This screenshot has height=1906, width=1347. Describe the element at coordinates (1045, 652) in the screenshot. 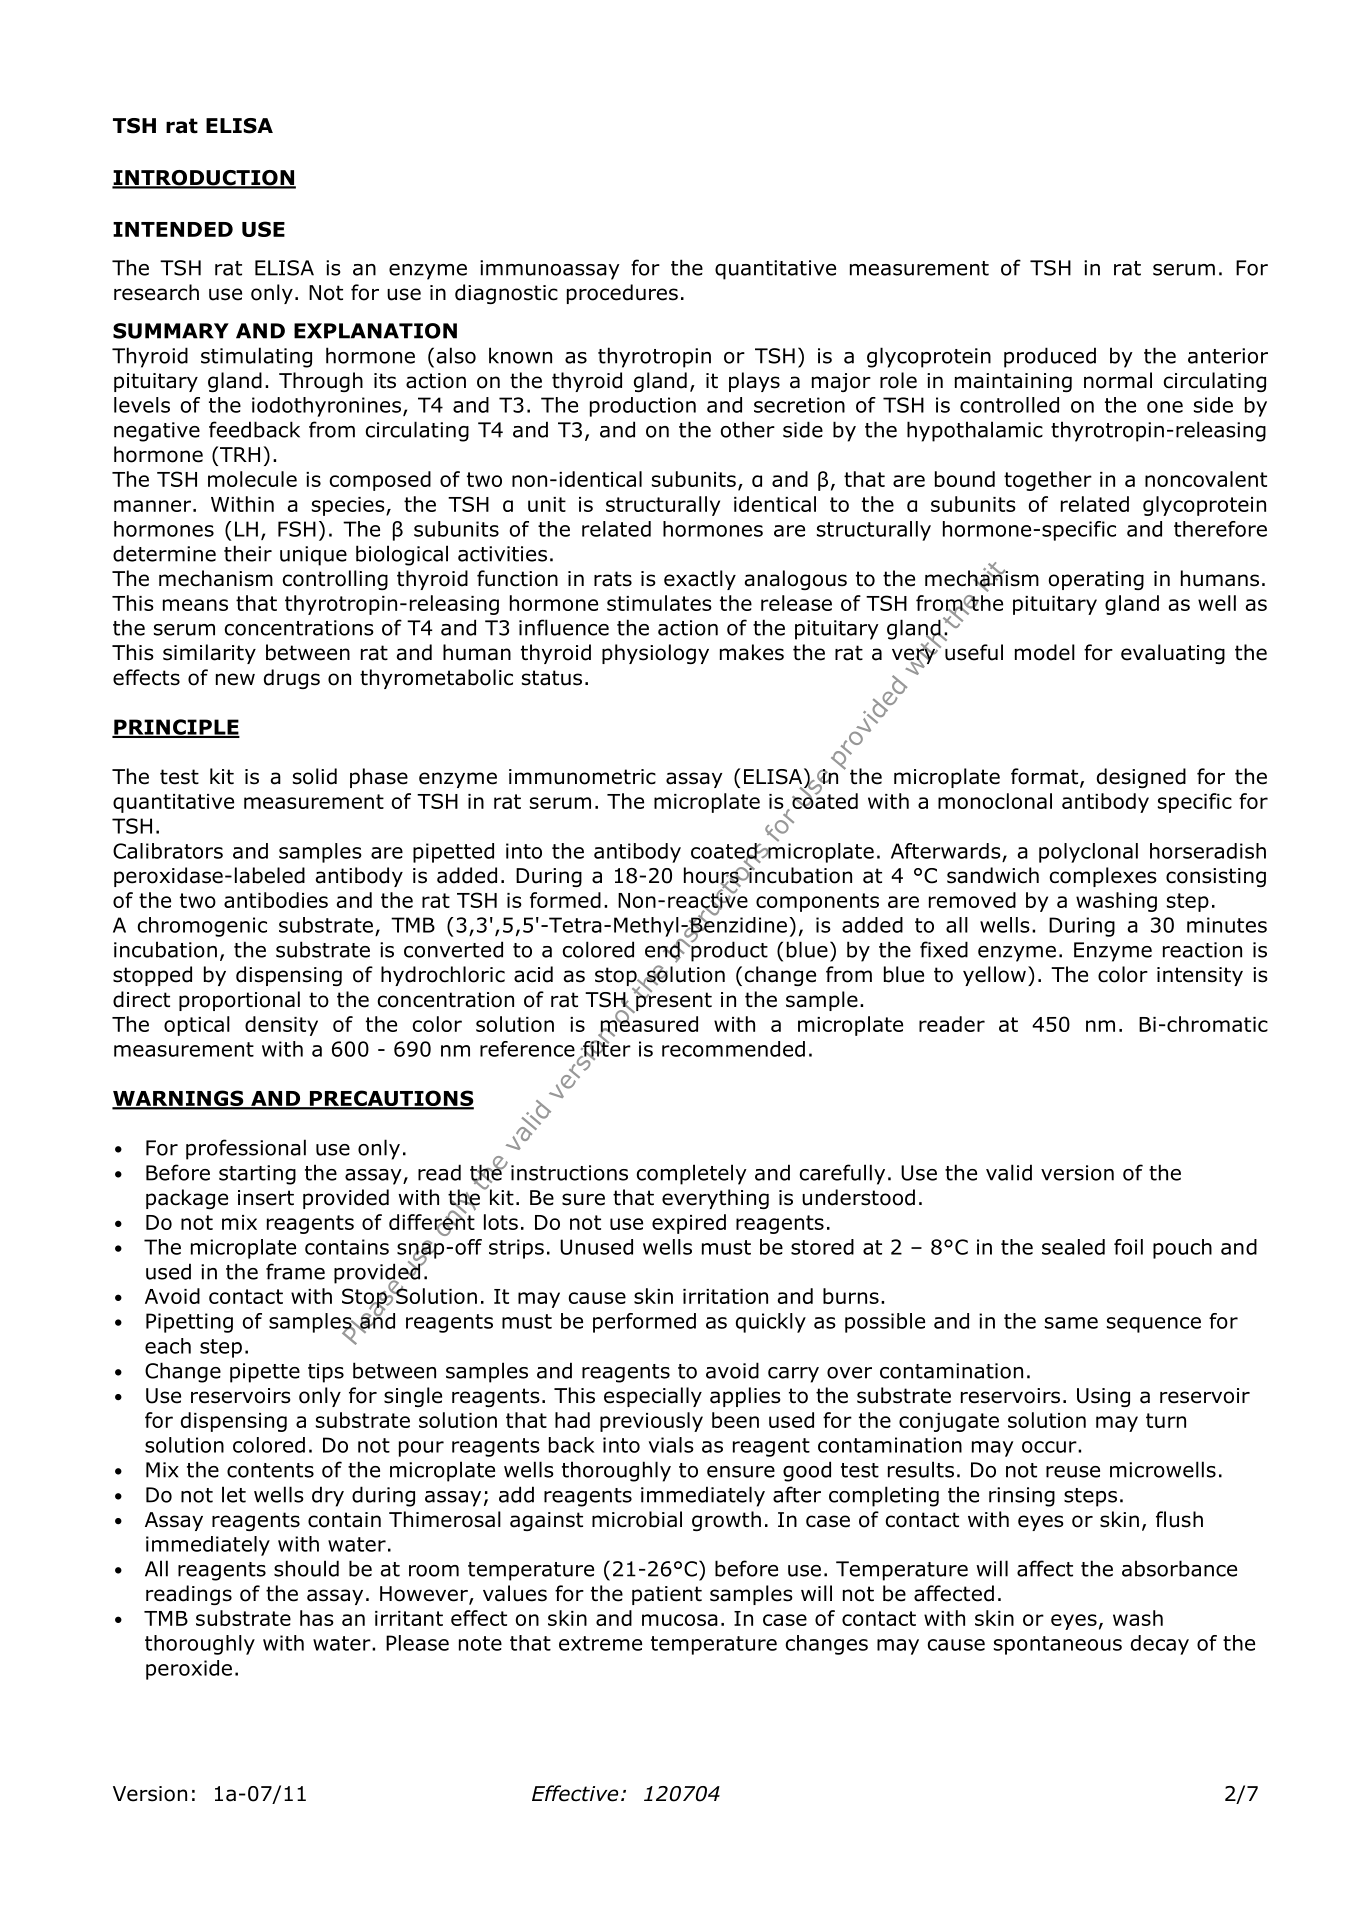

I see `model` at that location.
